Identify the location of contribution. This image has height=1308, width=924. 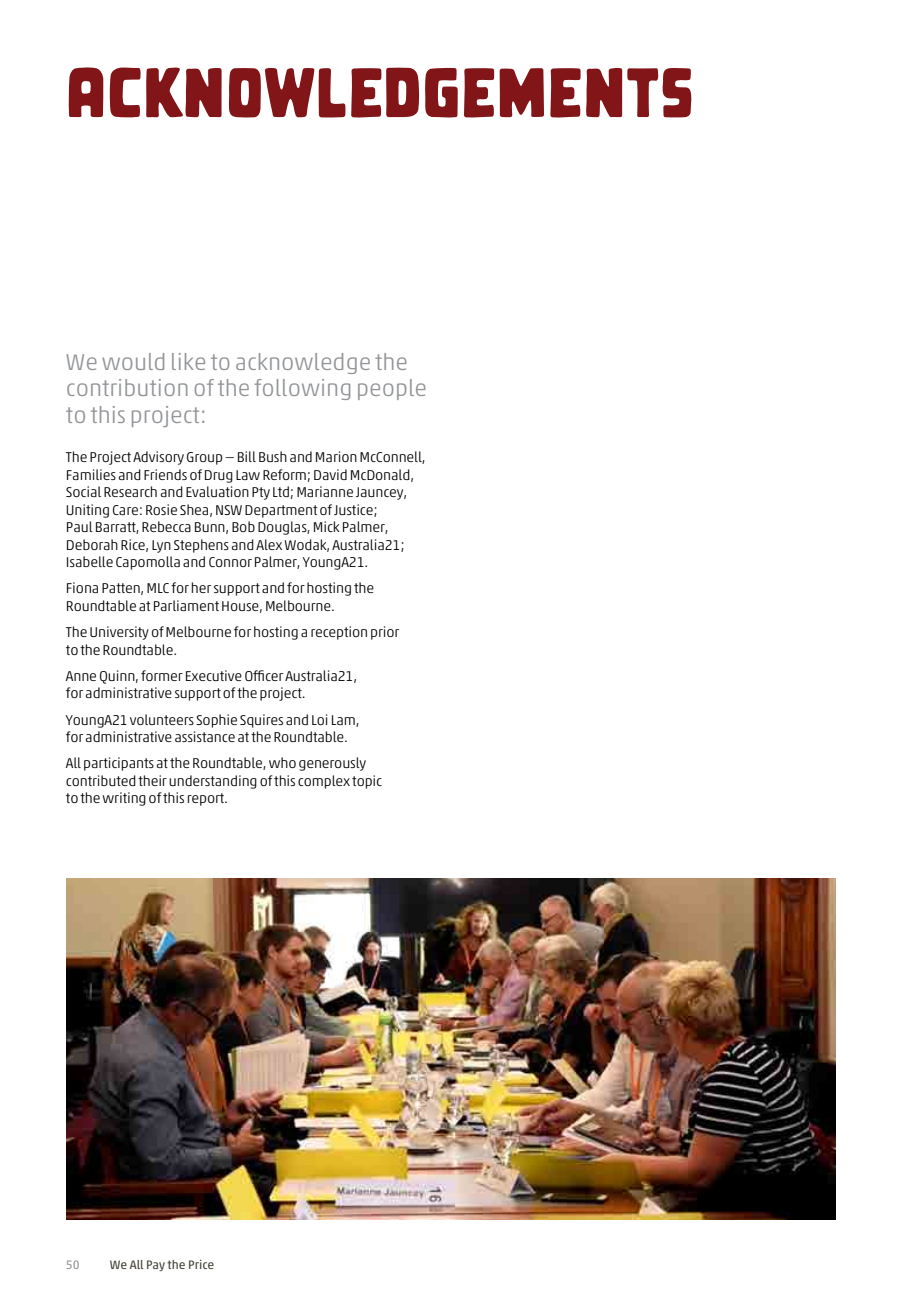
(127, 387).
